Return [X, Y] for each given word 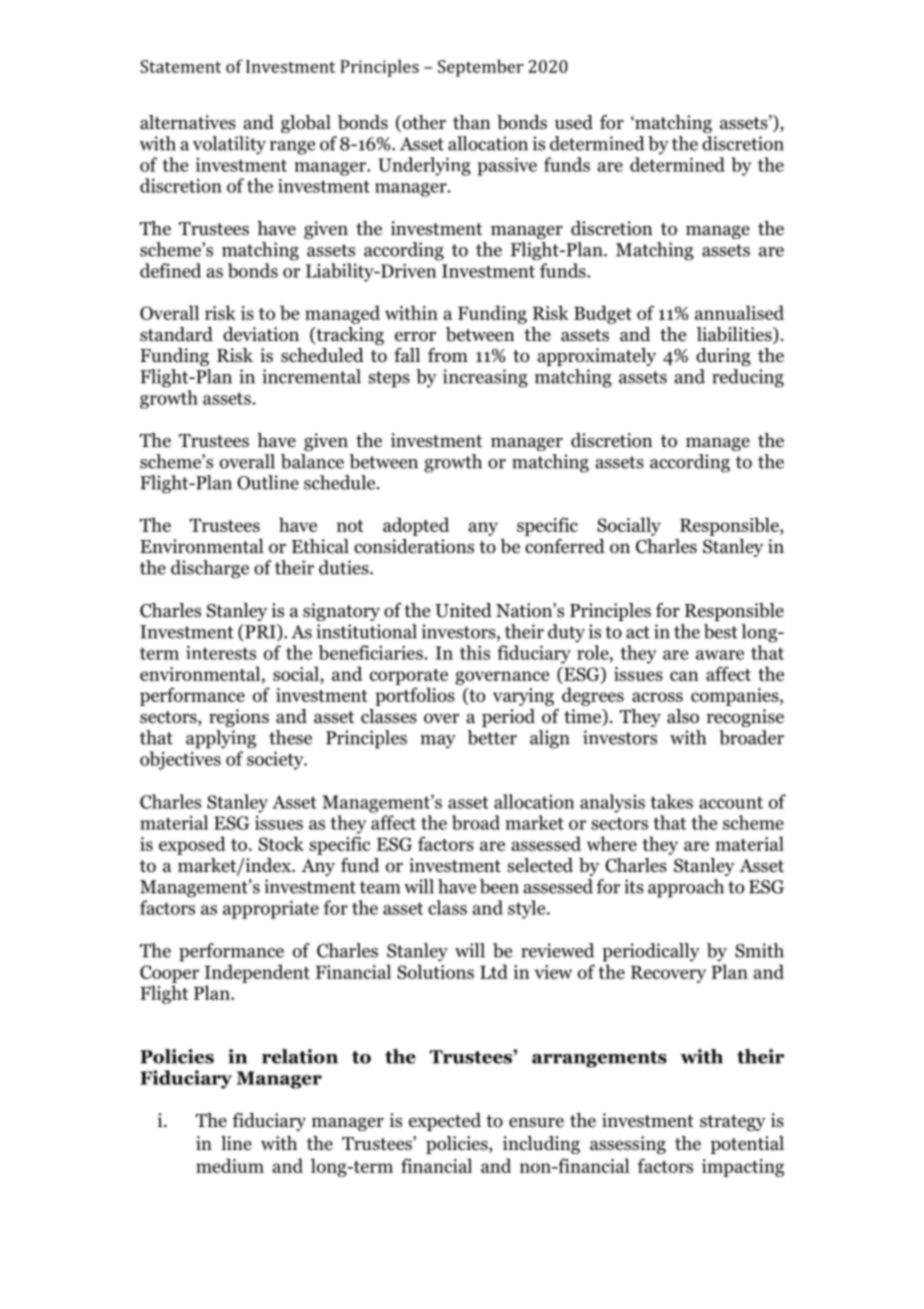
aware [720, 655]
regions [239, 718]
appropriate [271, 909]
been [499, 886]
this [475, 652]
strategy [733, 1123]
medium [230, 1165]
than [472, 122]
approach [686, 888]
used [574, 122]
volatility [229, 145]
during [723, 357]
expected [445, 1122]
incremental [311, 376]
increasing [485, 378]
